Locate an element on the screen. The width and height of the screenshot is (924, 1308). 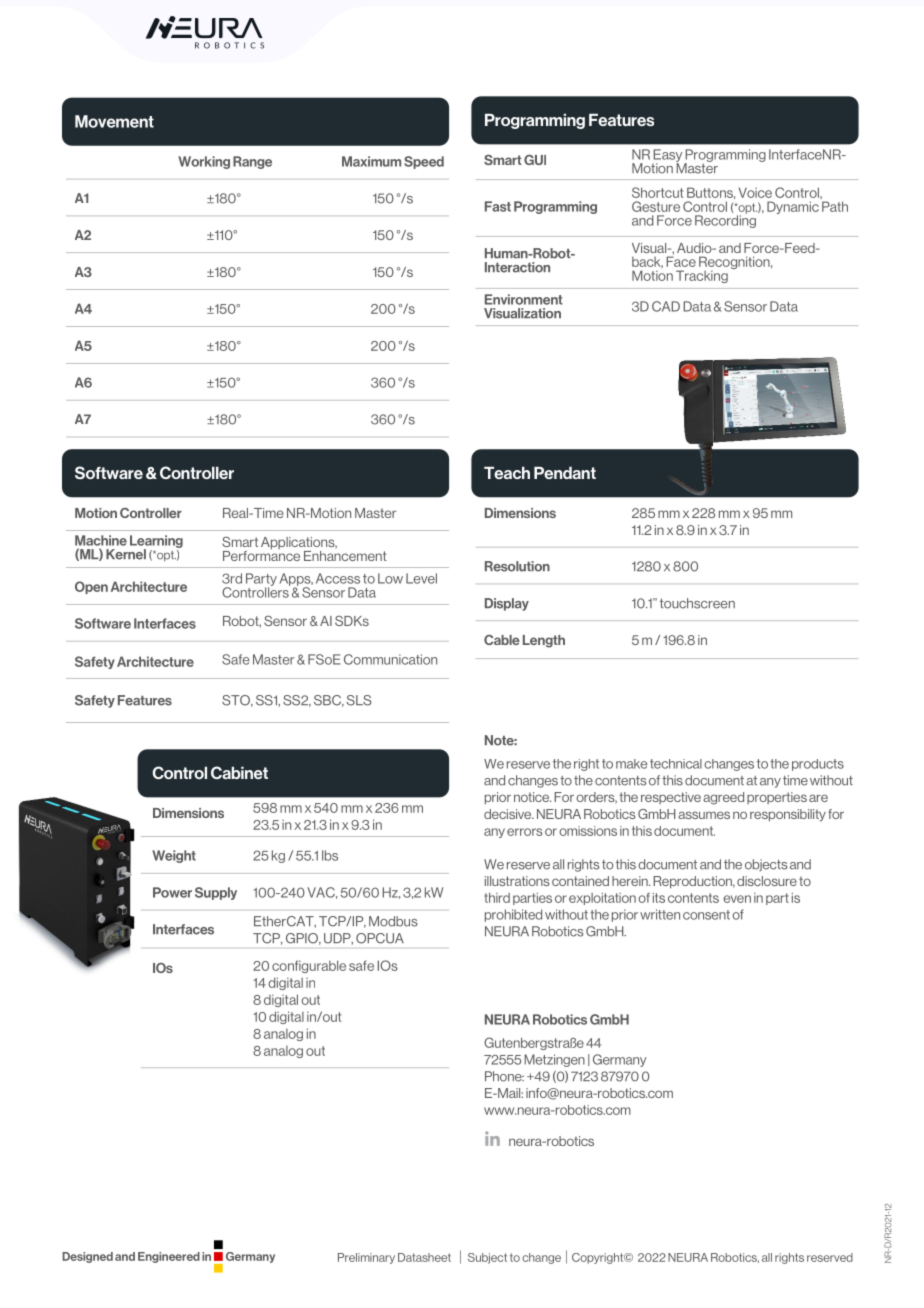
technical is located at coordinates (676, 764).
